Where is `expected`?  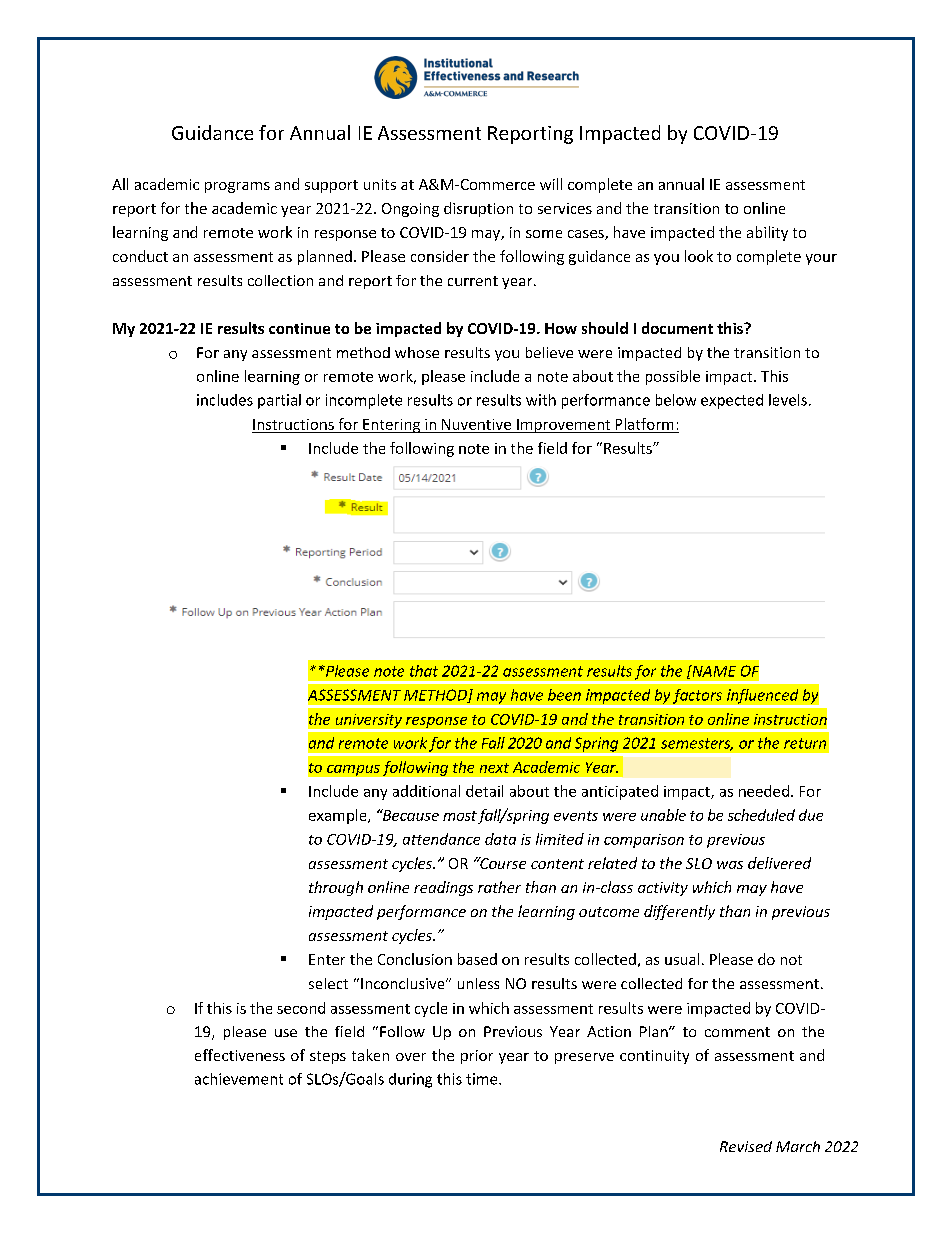 expected is located at coordinates (732, 401).
